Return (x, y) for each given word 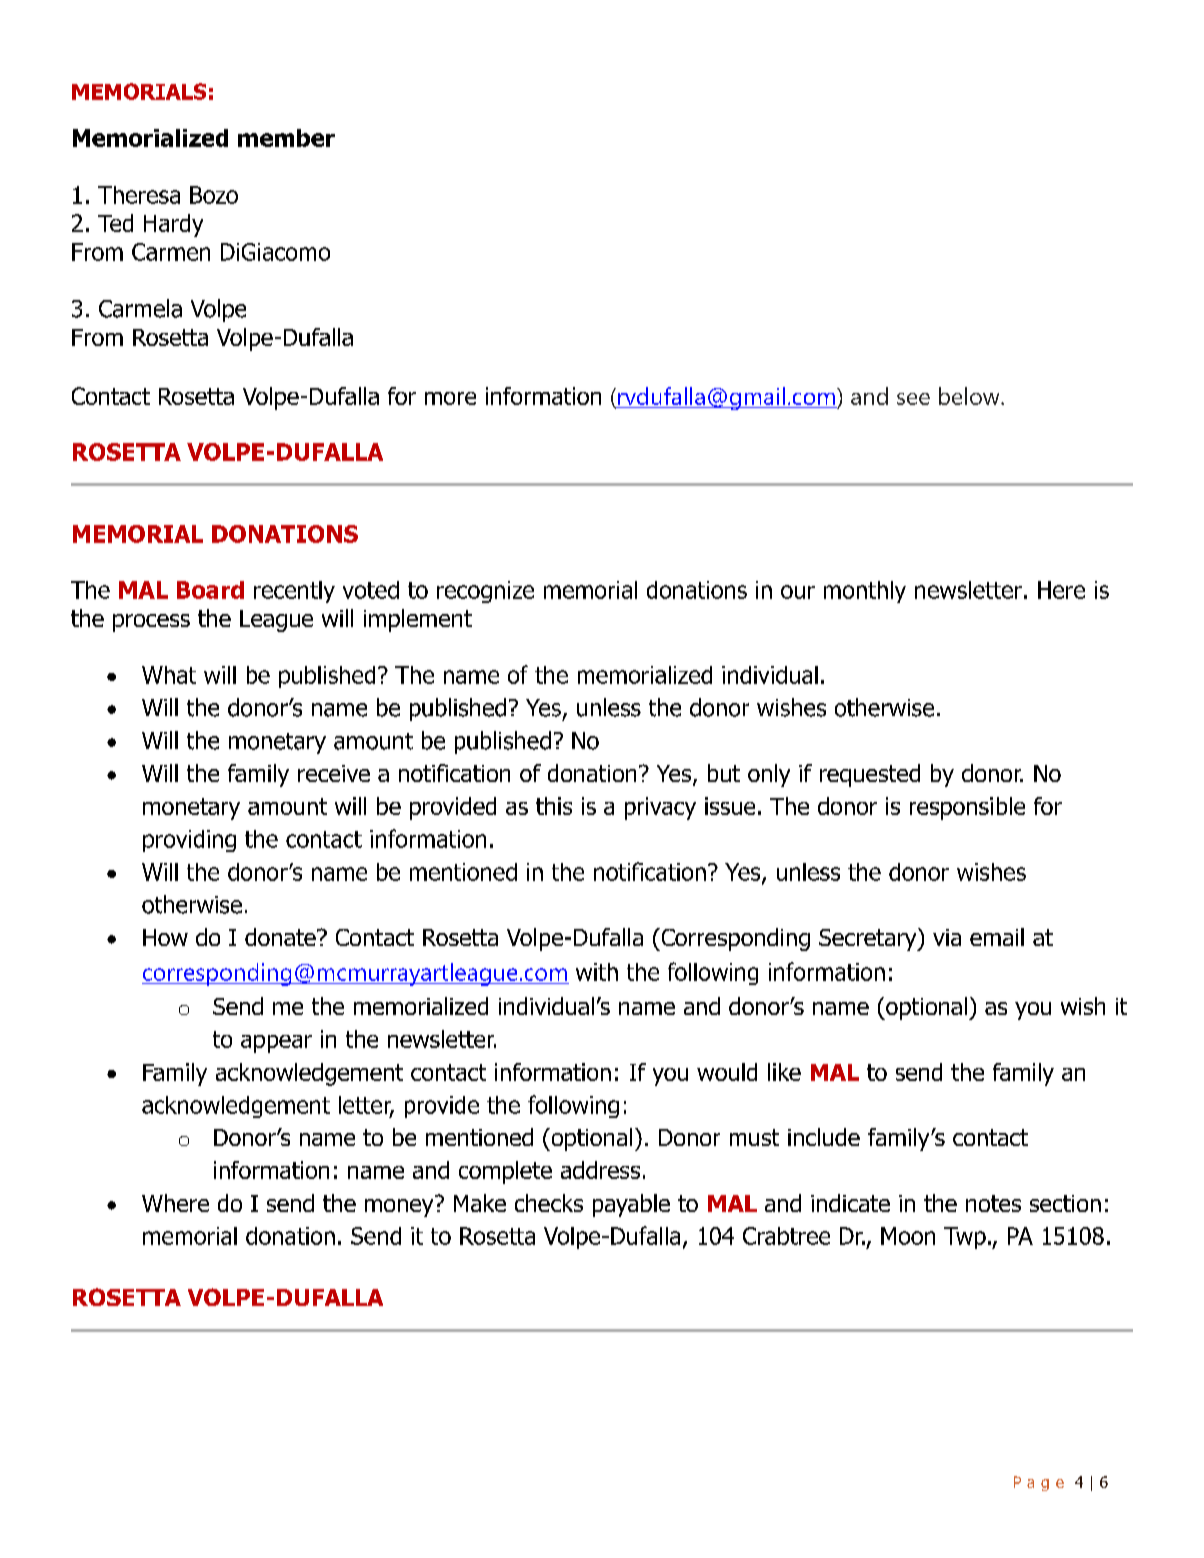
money (400, 1206)
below (970, 396)
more (450, 398)
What (169, 675)
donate (281, 937)
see (913, 399)
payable (631, 1205)
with (597, 972)
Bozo (214, 195)
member (286, 138)
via (947, 937)
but (724, 773)
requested (870, 775)
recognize (485, 592)
